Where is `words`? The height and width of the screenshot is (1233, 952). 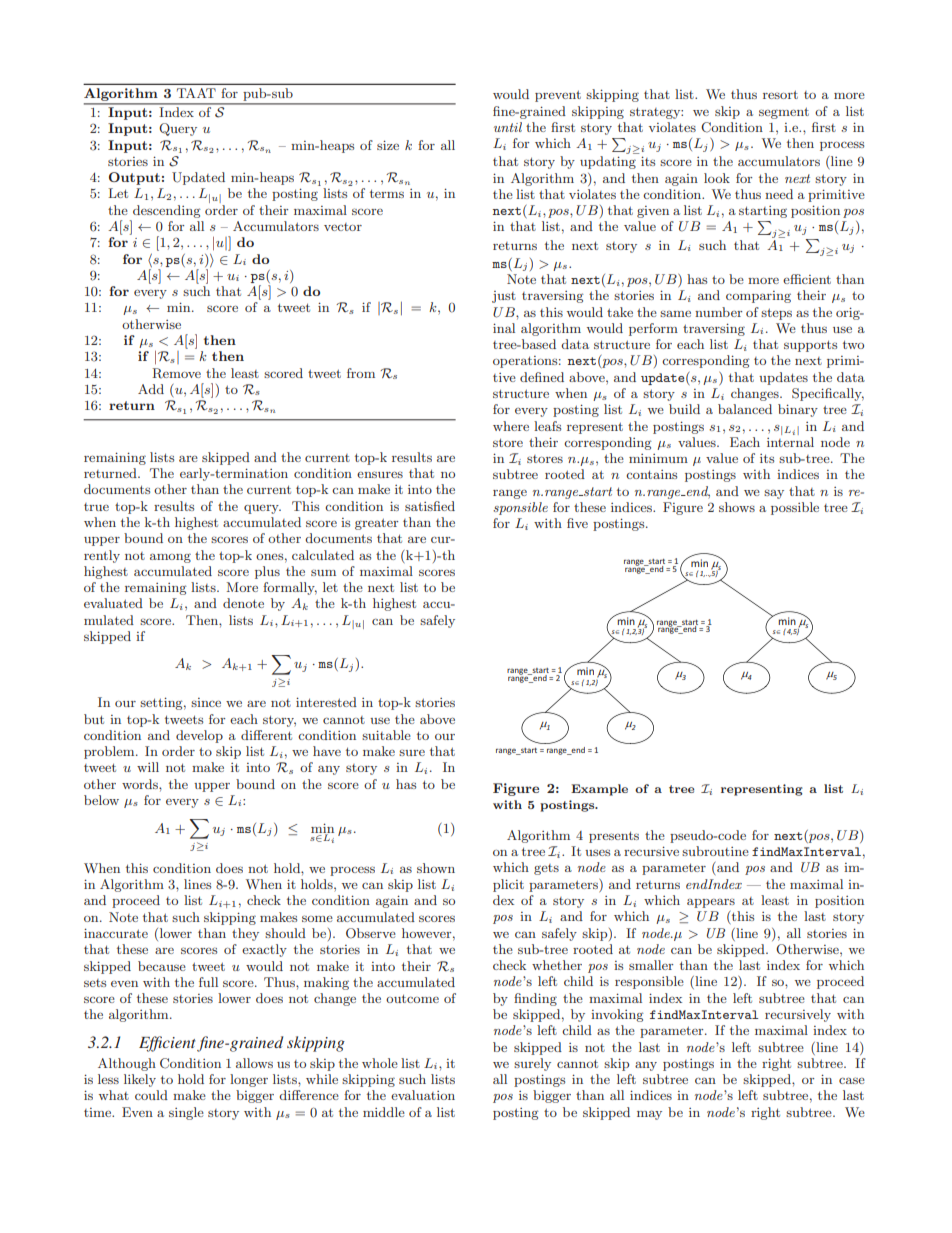
words is located at coordinates (141, 784).
